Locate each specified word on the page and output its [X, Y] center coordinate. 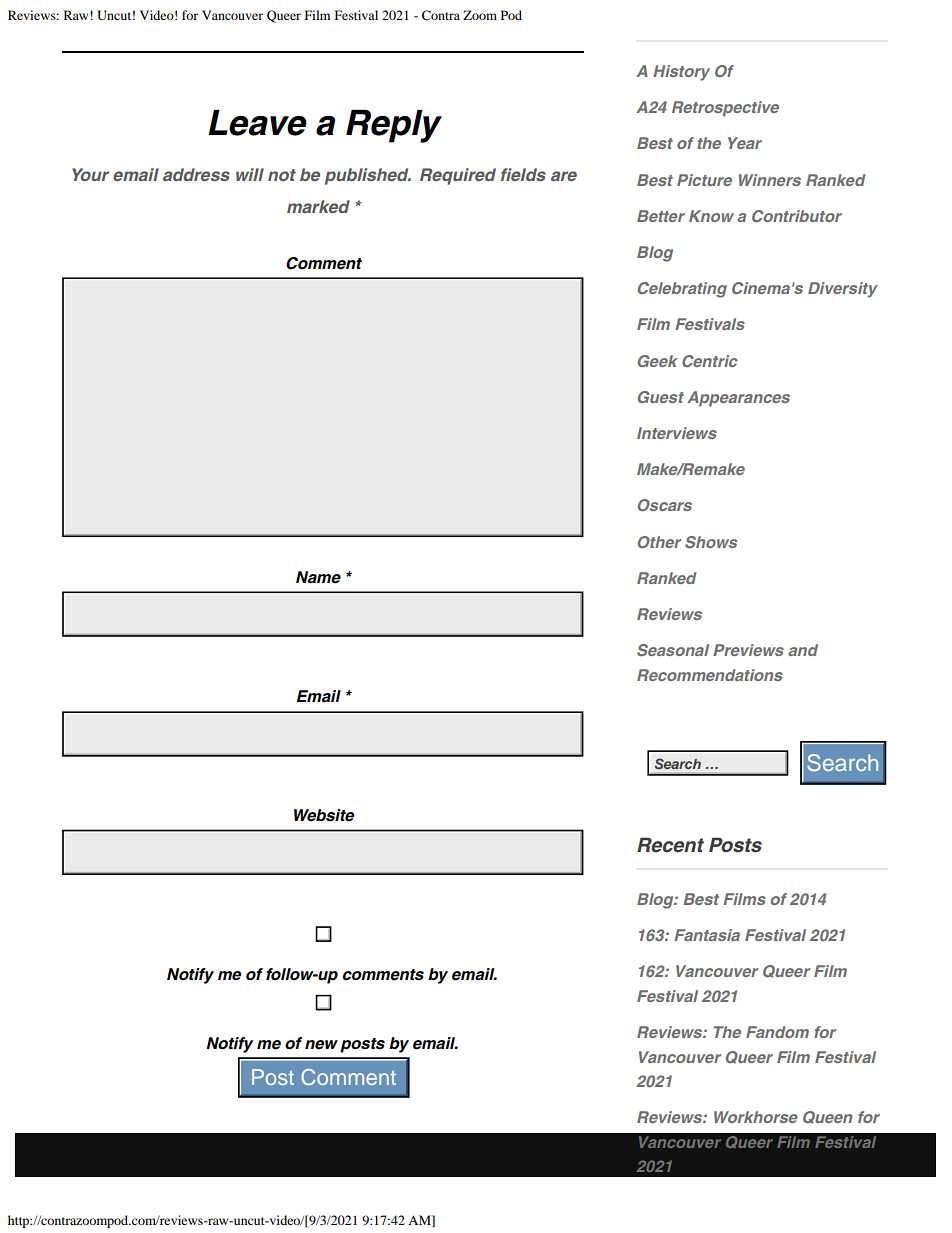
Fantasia [707, 935]
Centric [710, 361]
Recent [670, 845]
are [564, 176]
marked [318, 206]
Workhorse [756, 1117]
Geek [658, 361]
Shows [711, 542]
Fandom [777, 1032]
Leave [257, 123]
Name [318, 577]
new [321, 1045]
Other [659, 542]
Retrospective [725, 109]
